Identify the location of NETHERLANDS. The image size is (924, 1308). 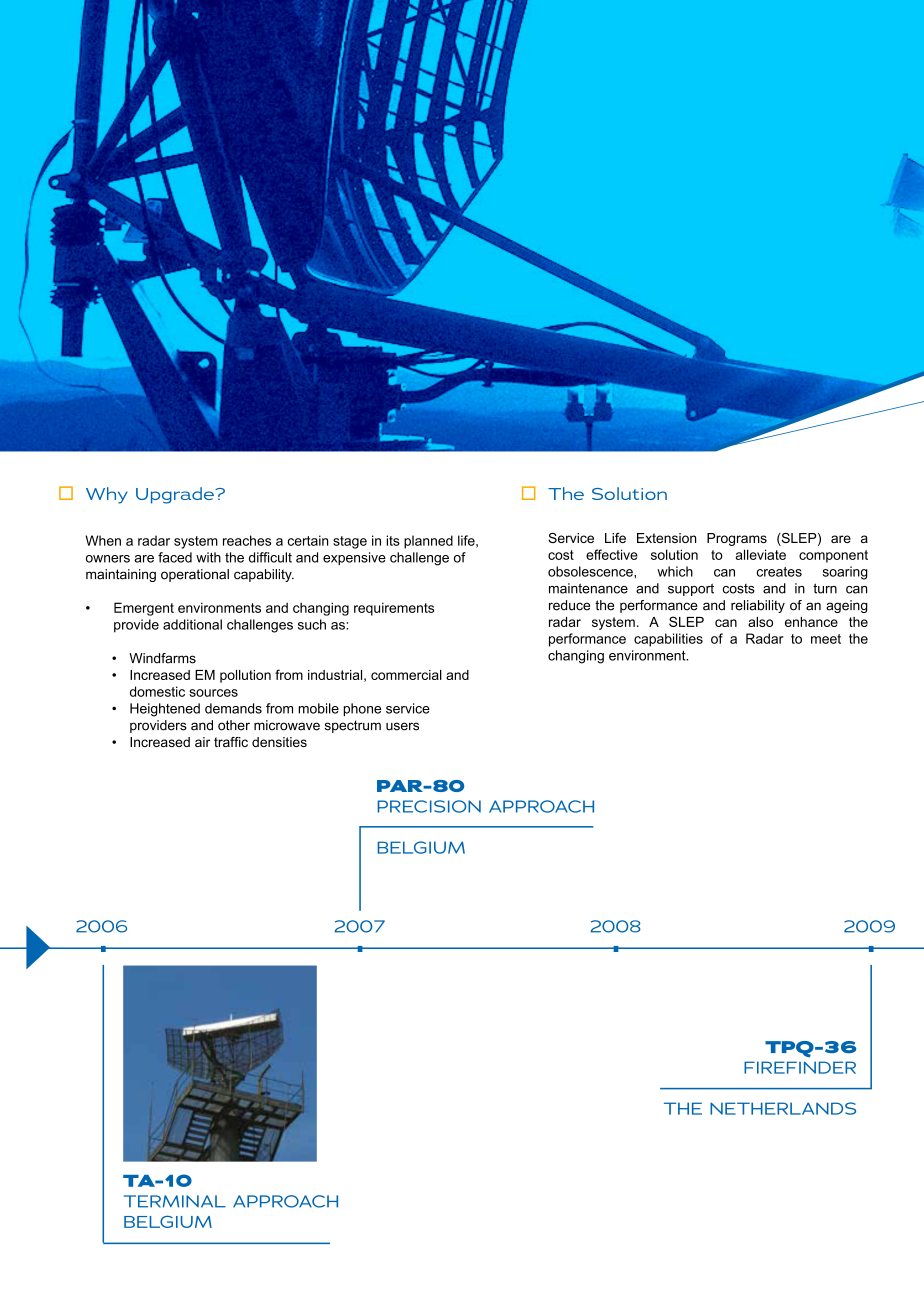
(783, 1108).
